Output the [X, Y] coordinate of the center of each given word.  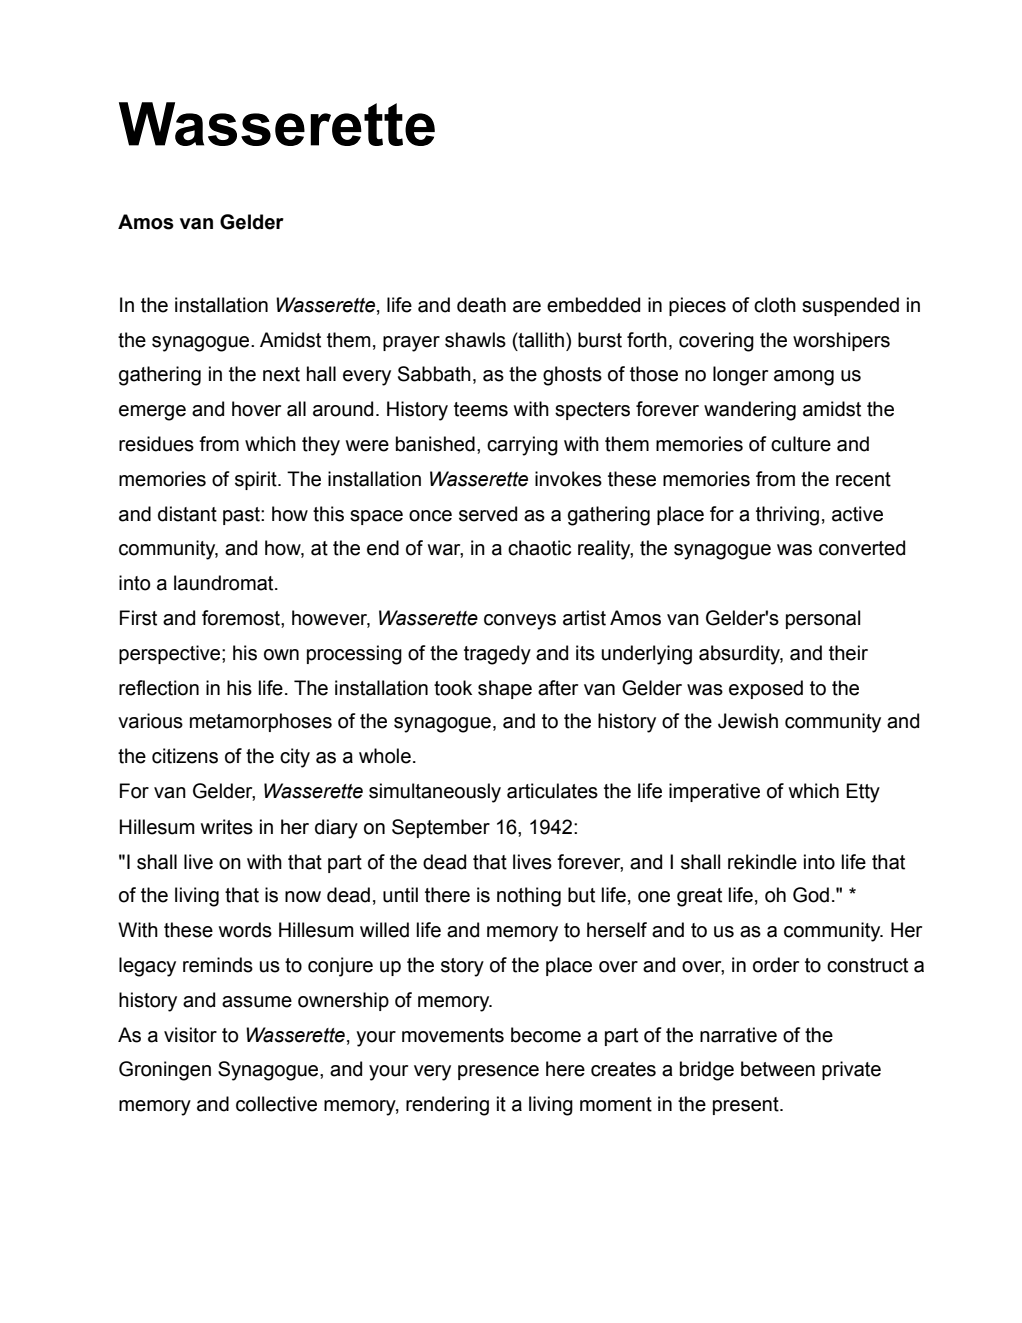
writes [227, 827]
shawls [475, 340]
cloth [775, 305]
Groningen [165, 1071]
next [281, 374]
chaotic [539, 548]
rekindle [762, 862]
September [441, 828]
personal [823, 619]
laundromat [225, 583]
